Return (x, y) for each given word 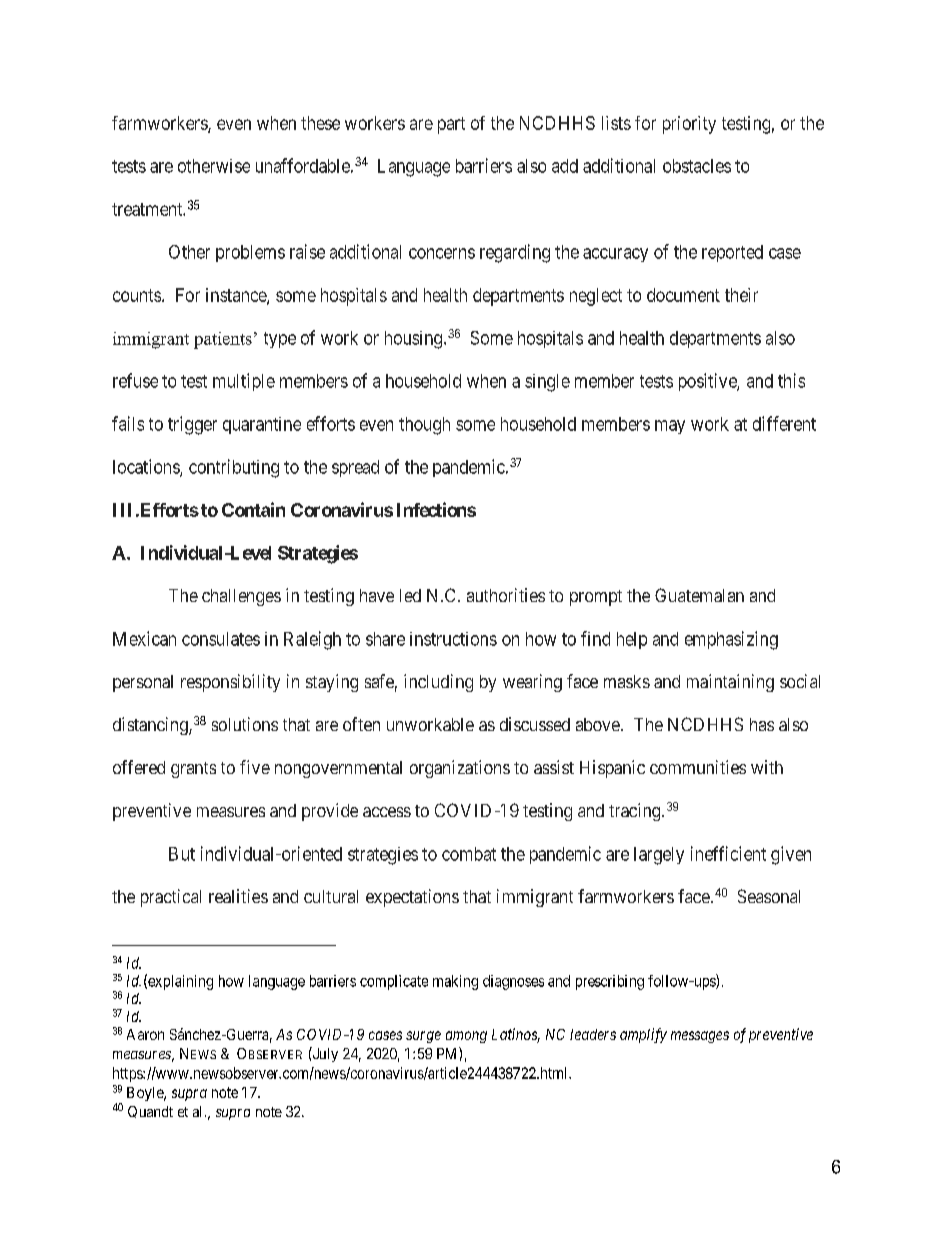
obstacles (697, 166)
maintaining (730, 683)
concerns (442, 253)
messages (700, 1037)
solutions (245, 724)
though (424, 426)
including (438, 683)
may (670, 427)
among (466, 1037)
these (320, 123)
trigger (192, 425)
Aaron (145, 1034)
